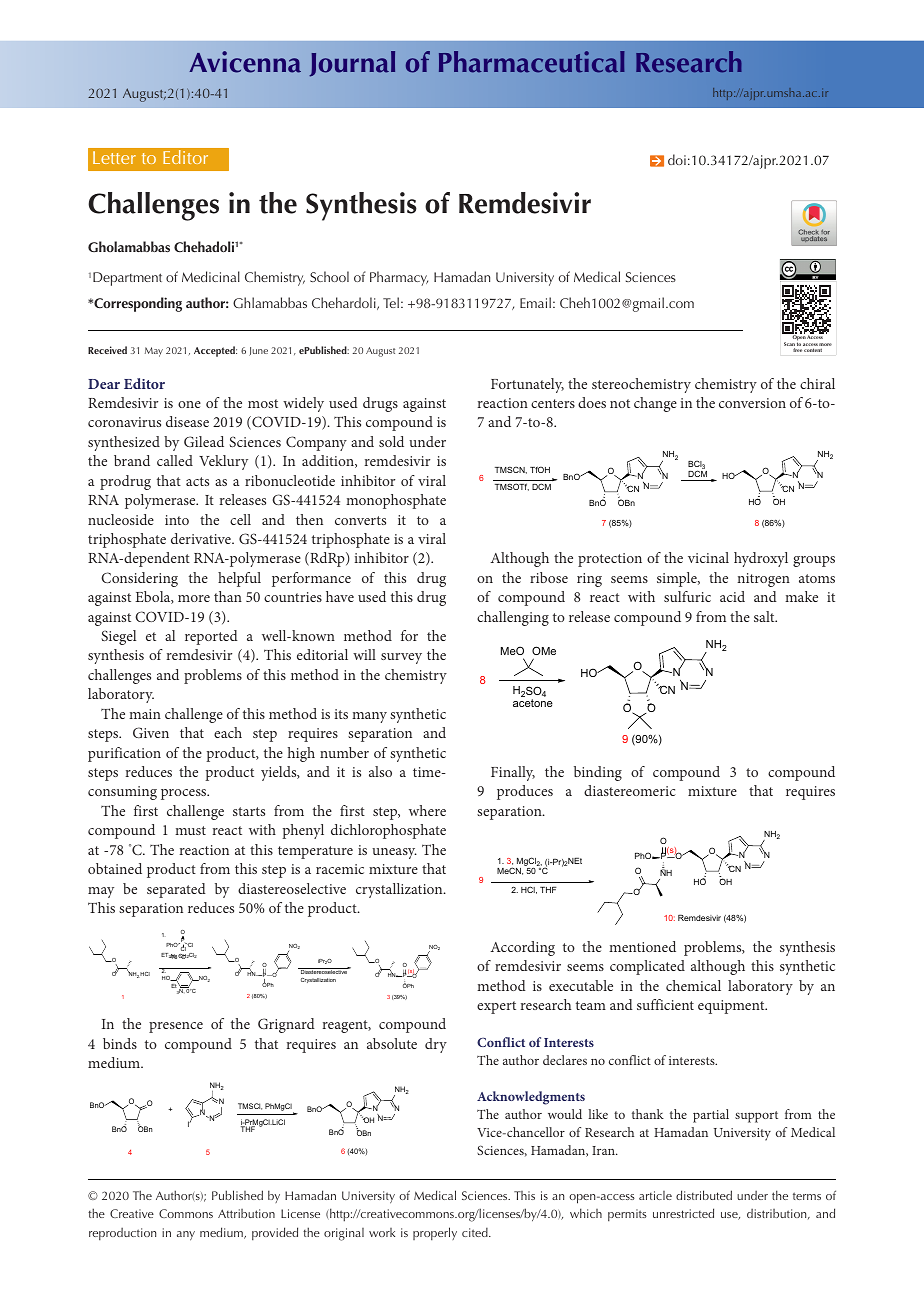  What do you see at coordinates (752, 403) in the screenshot?
I see `conversion` at bounding box center [752, 403].
